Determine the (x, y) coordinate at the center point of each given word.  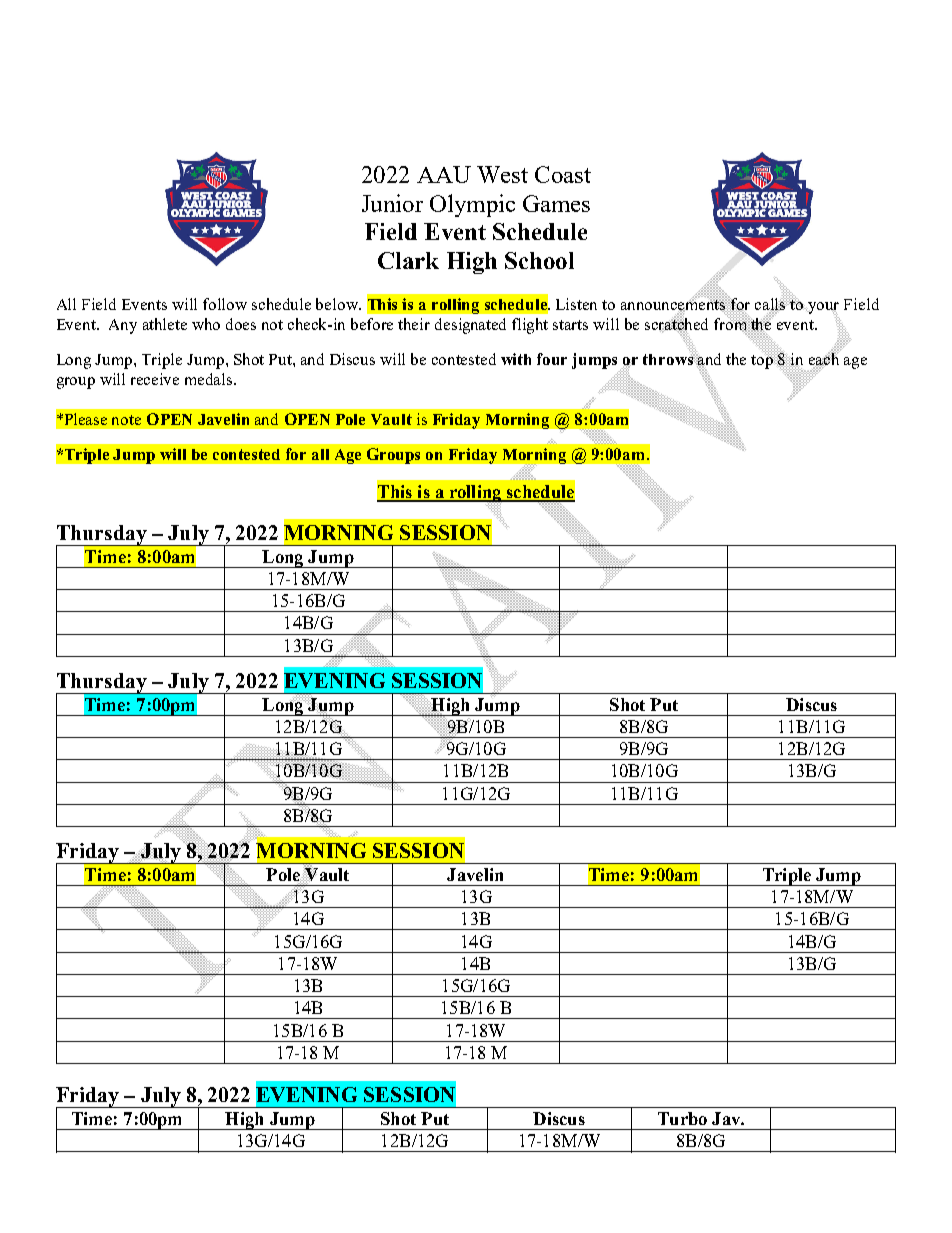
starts (570, 325)
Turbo (682, 1118)
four (552, 359)
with (516, 359)
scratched (676, 323)
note (126, 420)
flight (530, 326)
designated (470, 326)
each (824, 359)
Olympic (472, 205)
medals (210, 379)
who (206, 324)
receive (155, 379)
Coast (563, 174)
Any (123, 326)
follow (225, 304)
